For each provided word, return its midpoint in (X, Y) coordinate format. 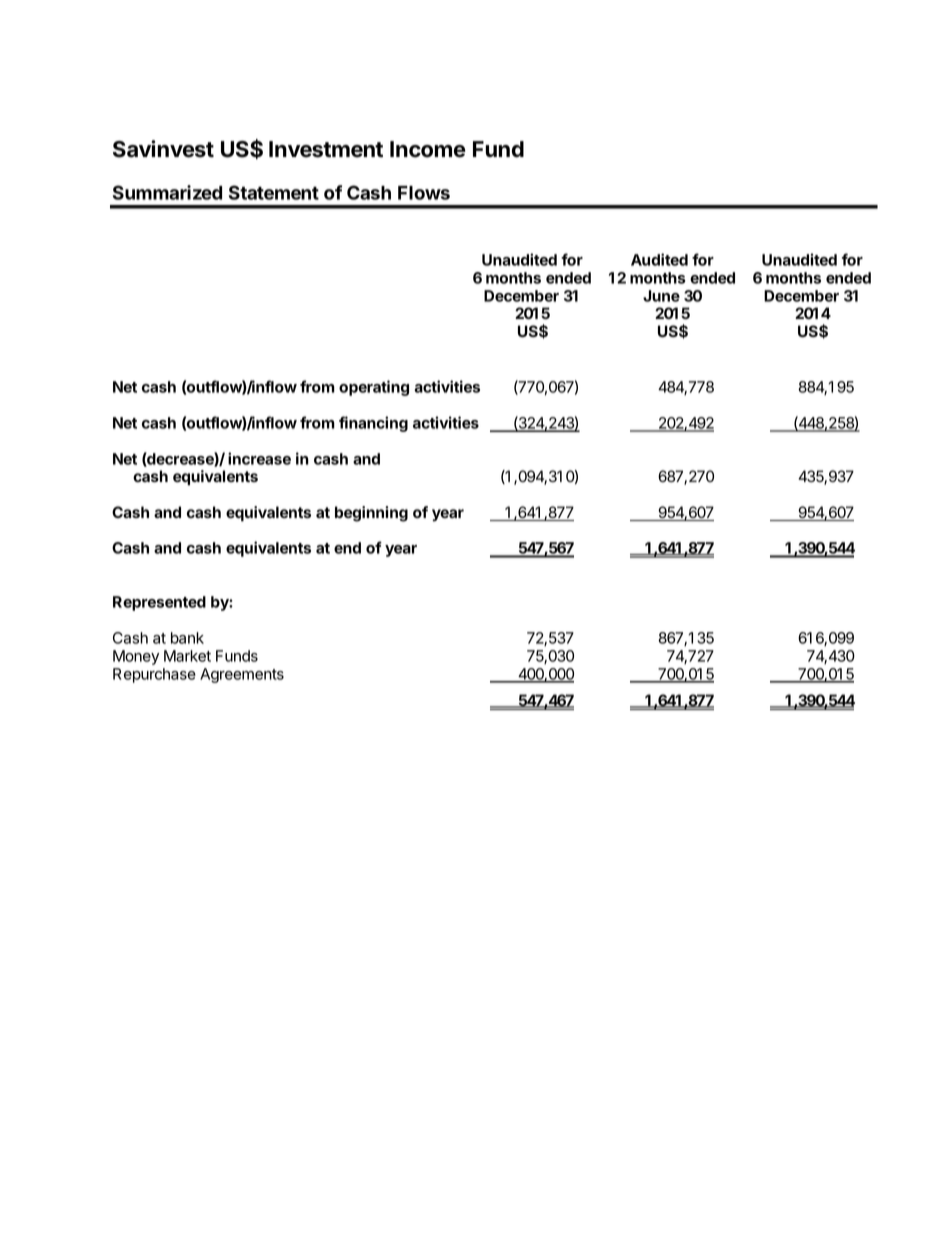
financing (373, 424)
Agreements (242, 675)
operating (374, 388)
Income (428, 149)
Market (187, 656)
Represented (159, 603)
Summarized (167, 192)
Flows (424, 193)
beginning (371, 514)
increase (259, 458)
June (661, 296)
